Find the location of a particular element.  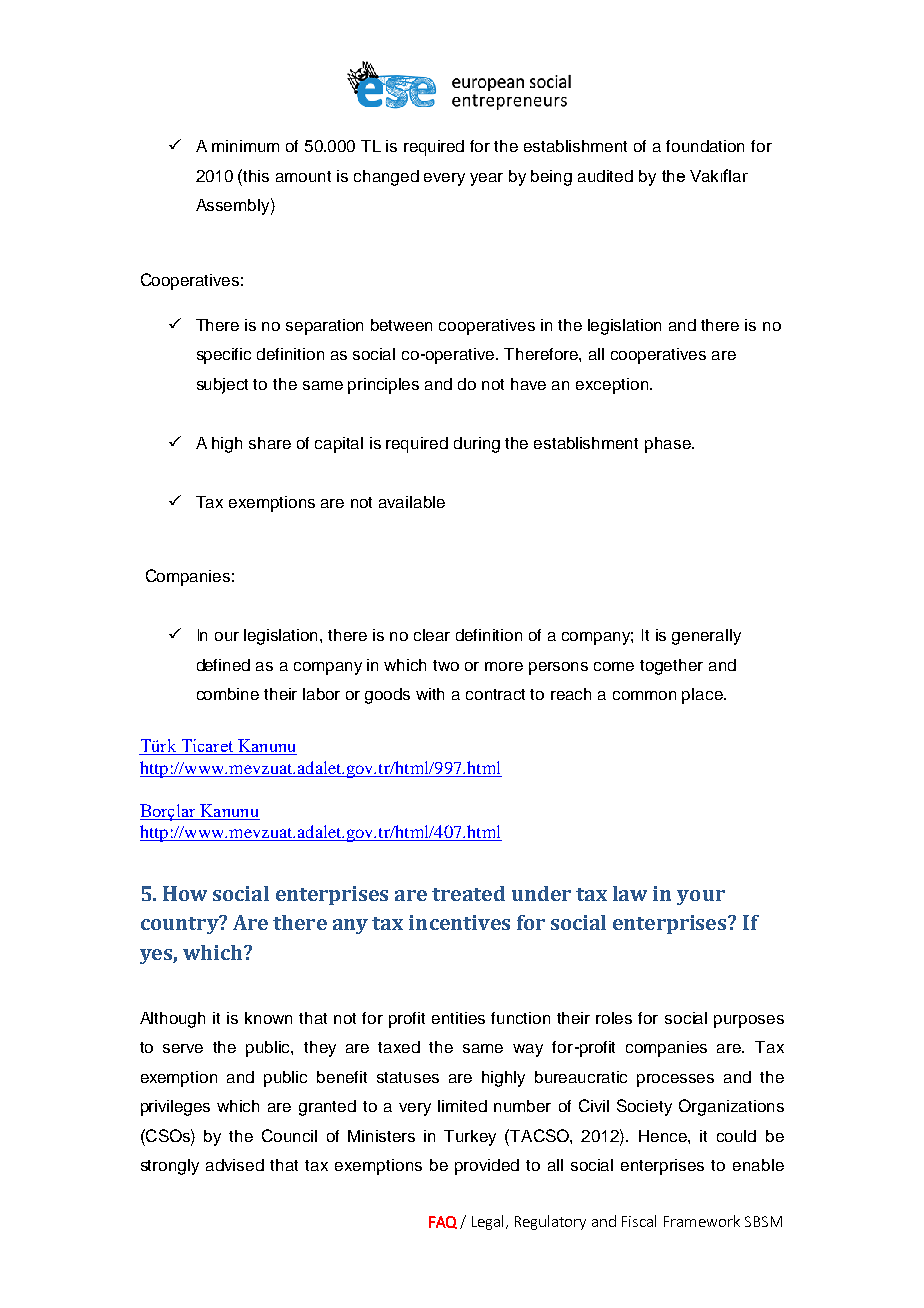

advised is located at coordinates (235, 1165).
